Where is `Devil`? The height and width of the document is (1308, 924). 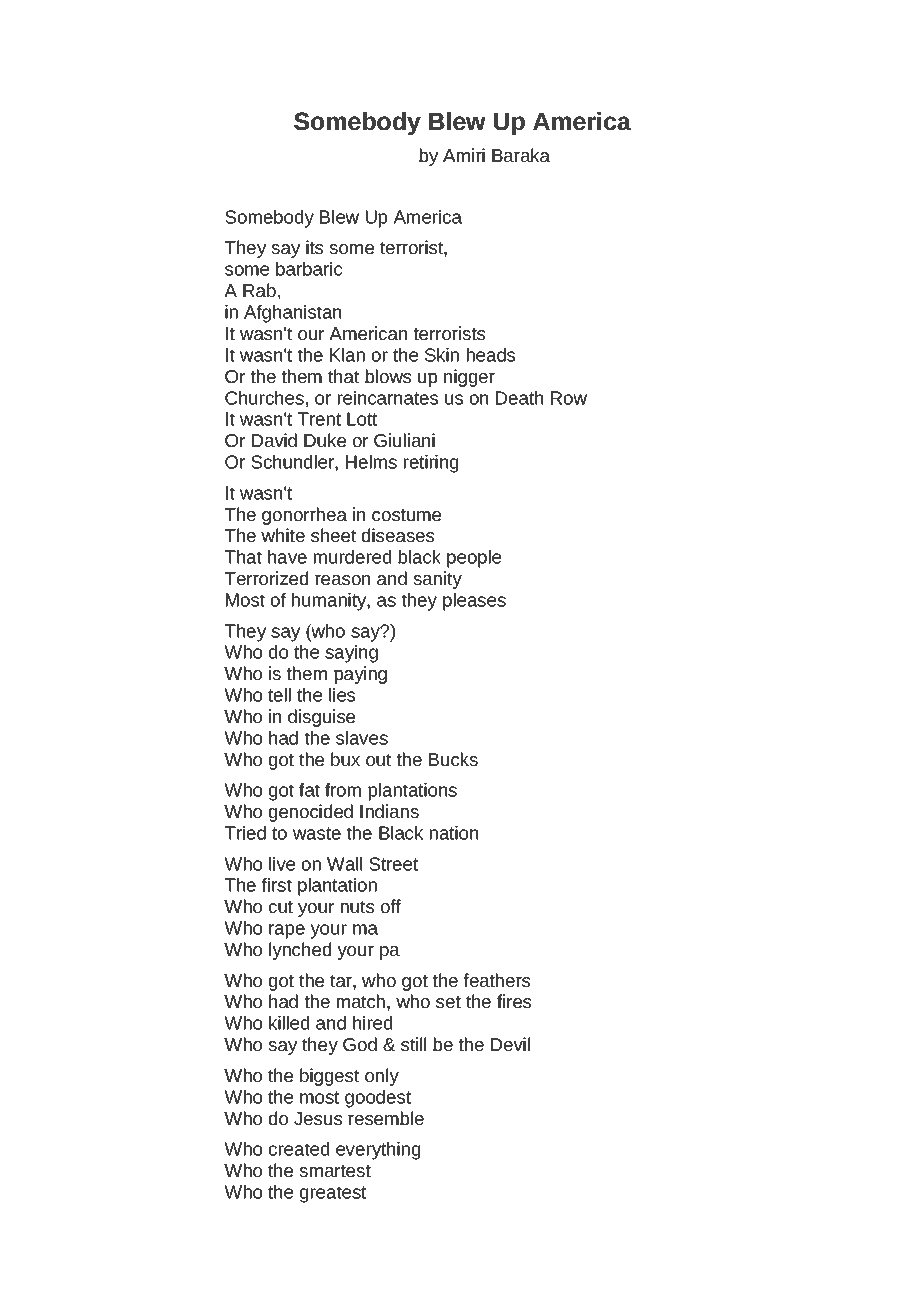
Devil is located at coordinates (510, 1044).
